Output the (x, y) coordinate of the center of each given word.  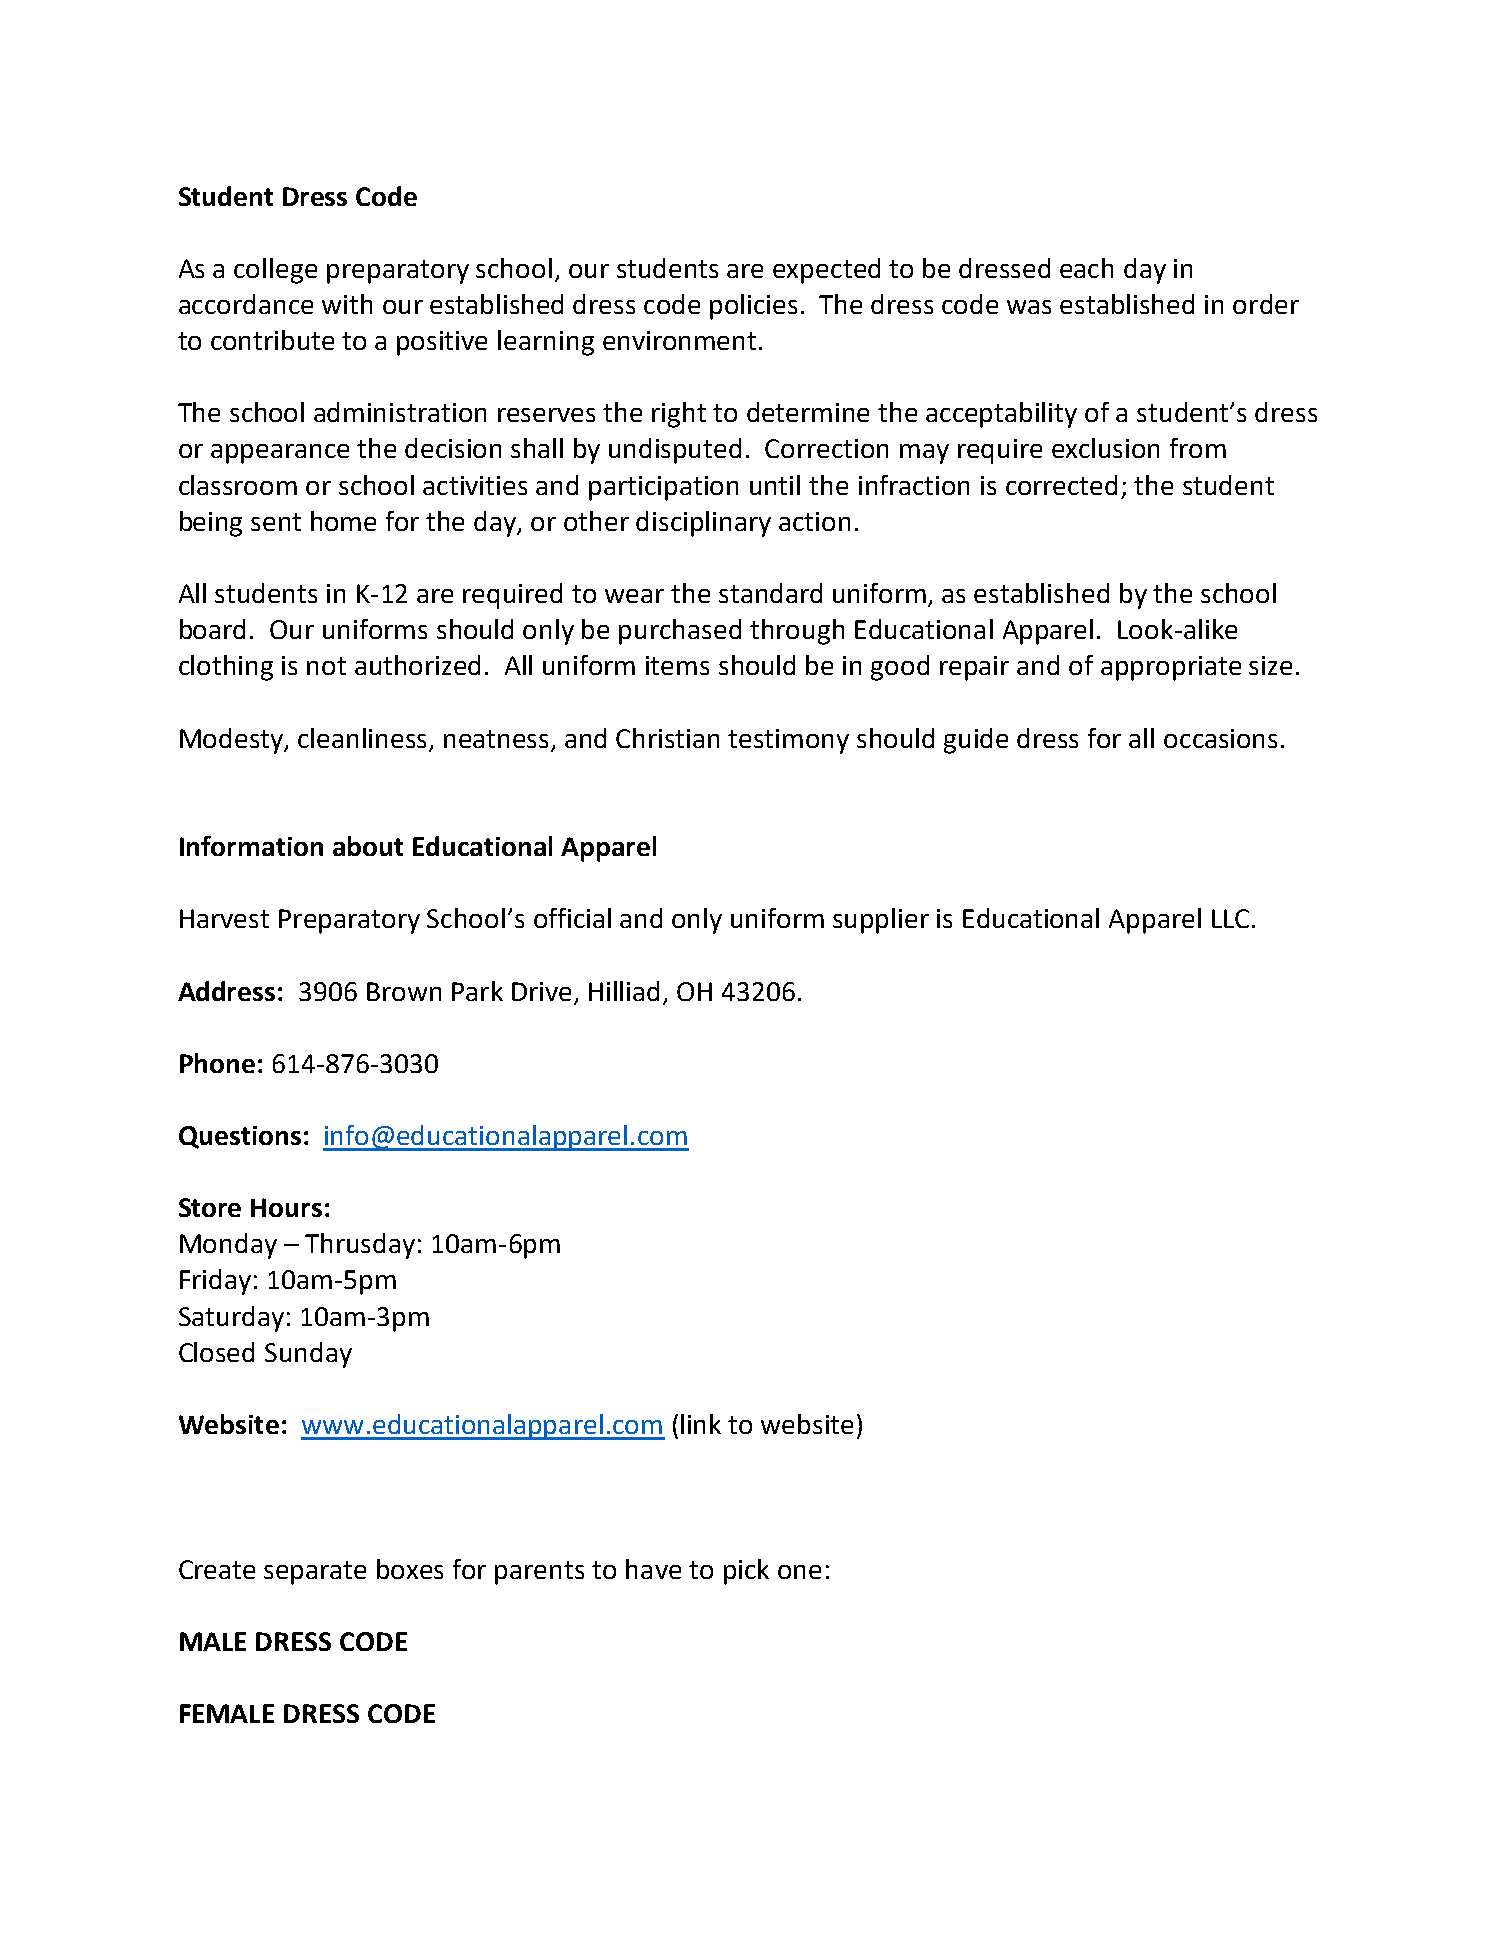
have (653, 1569)
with (347, 304)
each (1086, 268)
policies (753, 307)
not (326, 666)
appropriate (1171, 668)
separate (315, 1573)
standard (770, 593)
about (368, 846)
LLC (1230, 918)
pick (746, 1572)
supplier (881, 921)
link (701, 1424)
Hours (286, 1207)
